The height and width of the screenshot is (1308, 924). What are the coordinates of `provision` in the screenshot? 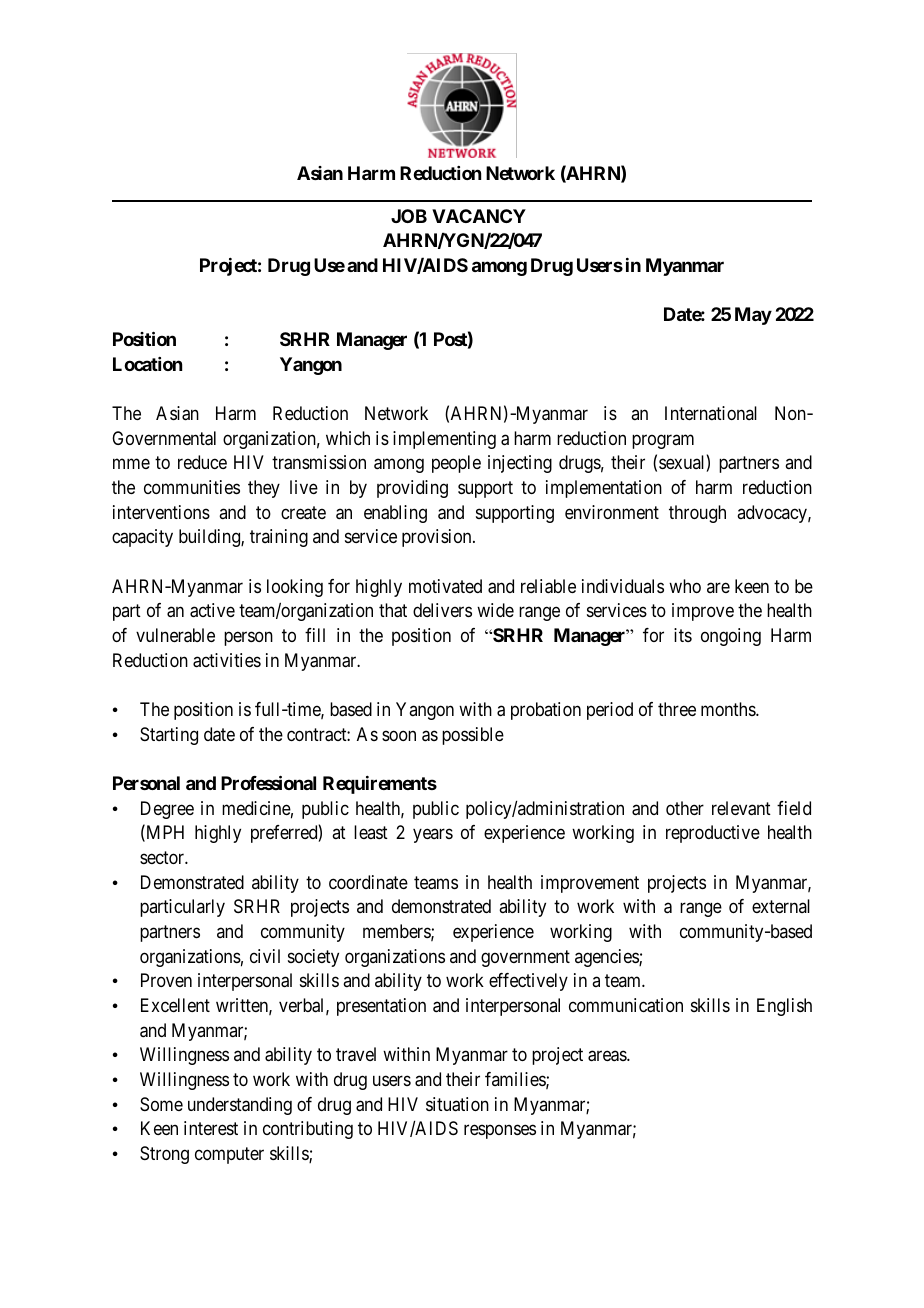 It's located at (438, 538).
